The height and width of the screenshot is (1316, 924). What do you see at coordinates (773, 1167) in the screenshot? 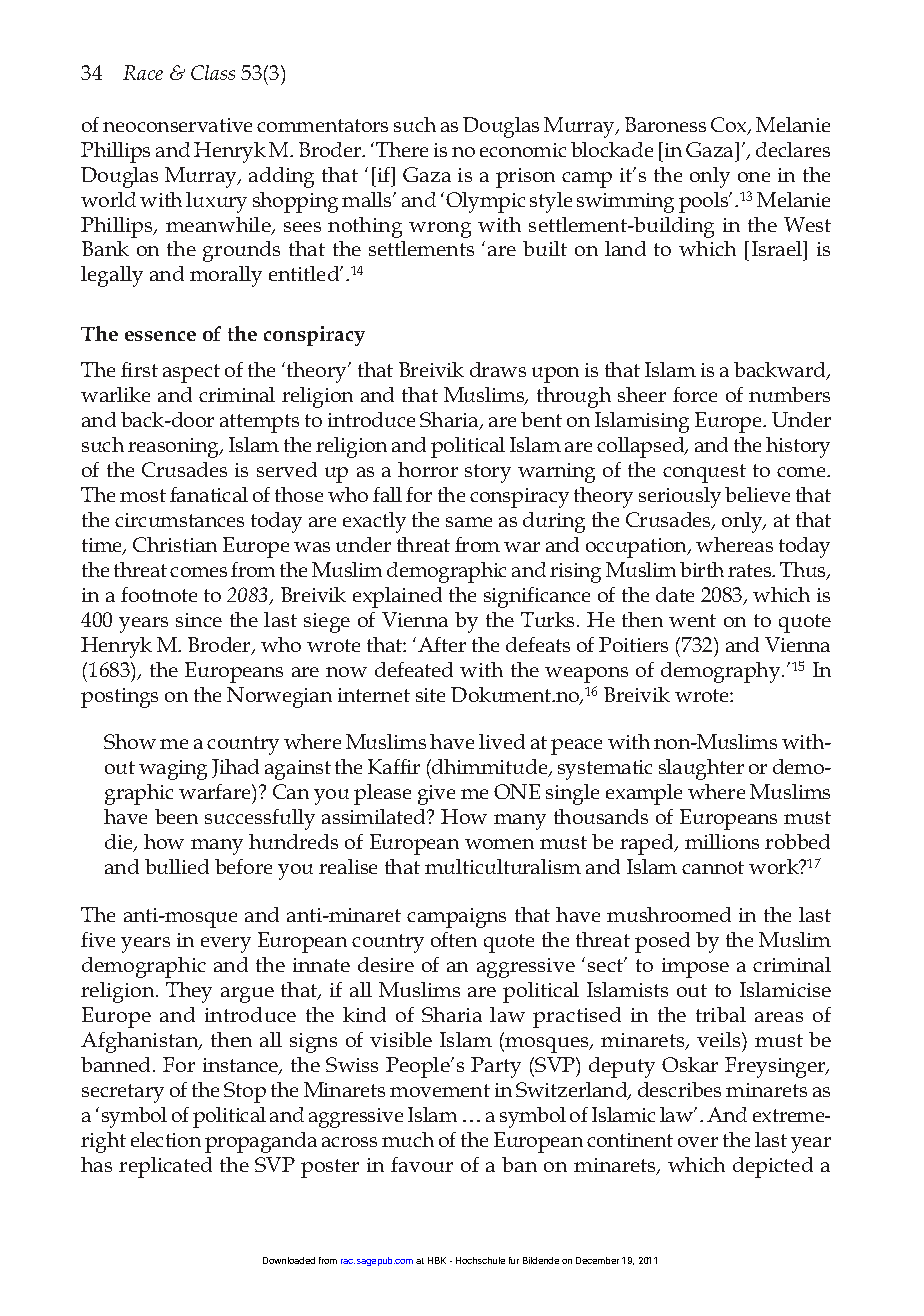
I see `depicted` at bounding box center [773, 1167].
